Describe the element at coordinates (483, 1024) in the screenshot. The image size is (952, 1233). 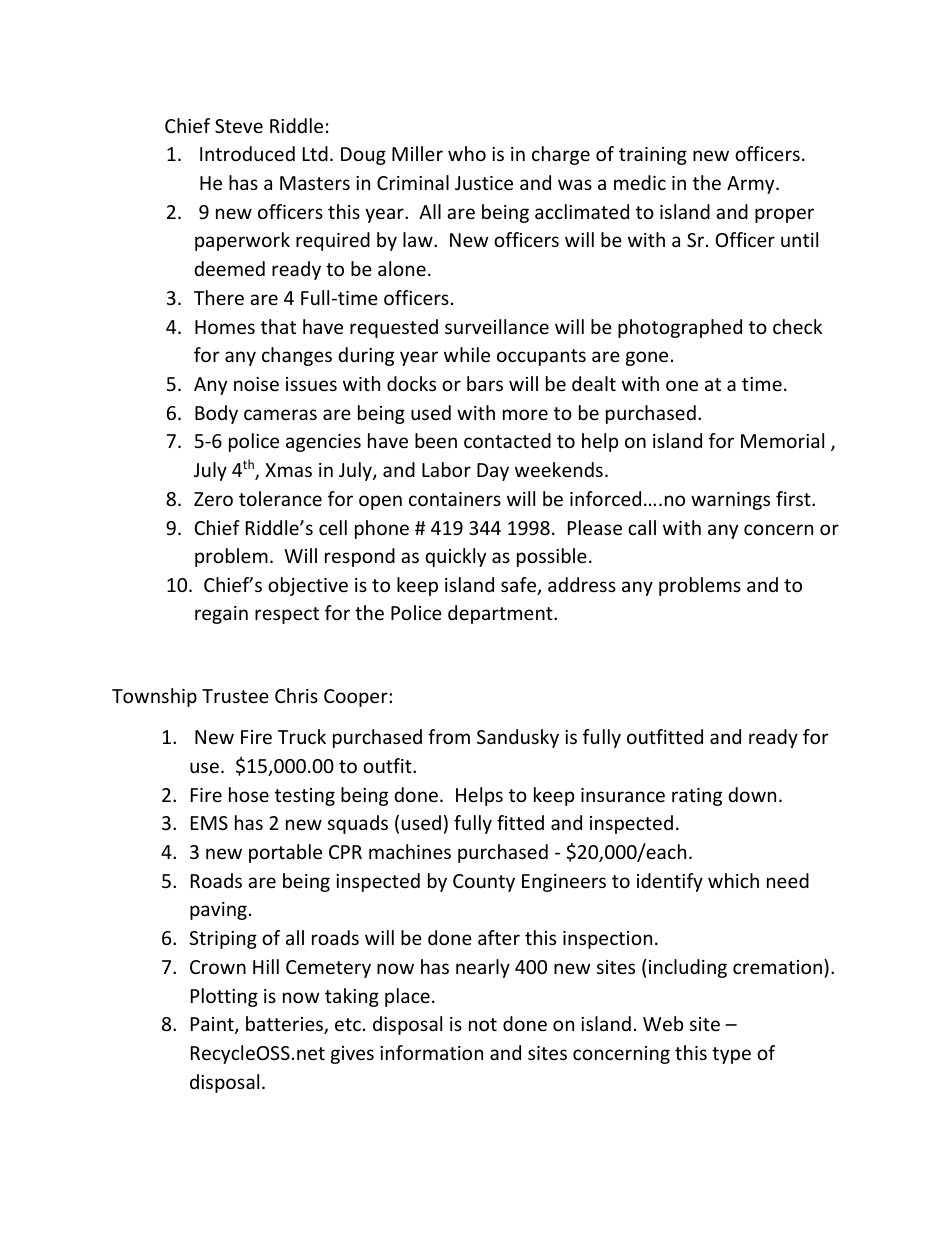
I see `not` at that location.
